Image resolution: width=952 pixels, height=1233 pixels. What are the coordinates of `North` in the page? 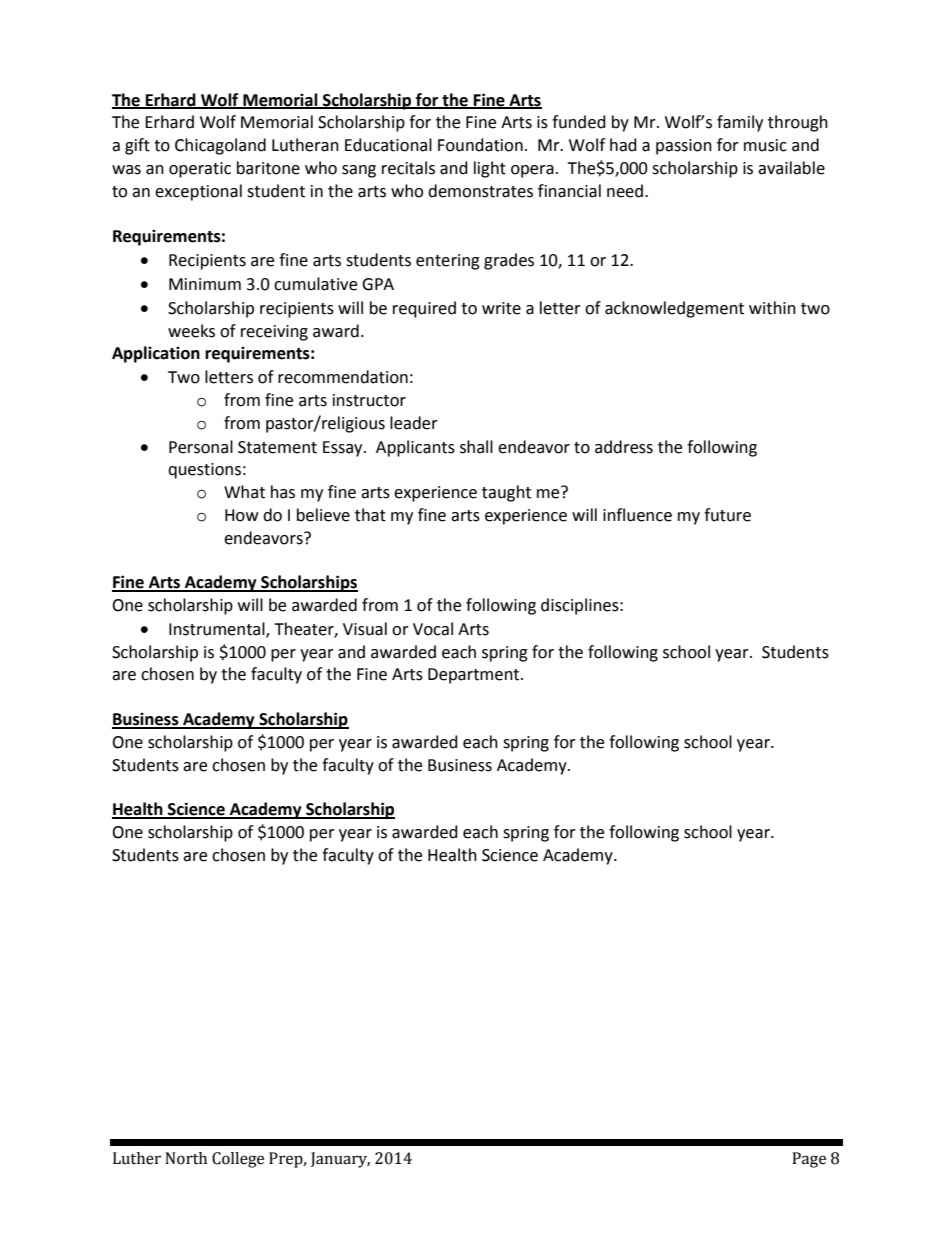 It's located at (186, 1158).
